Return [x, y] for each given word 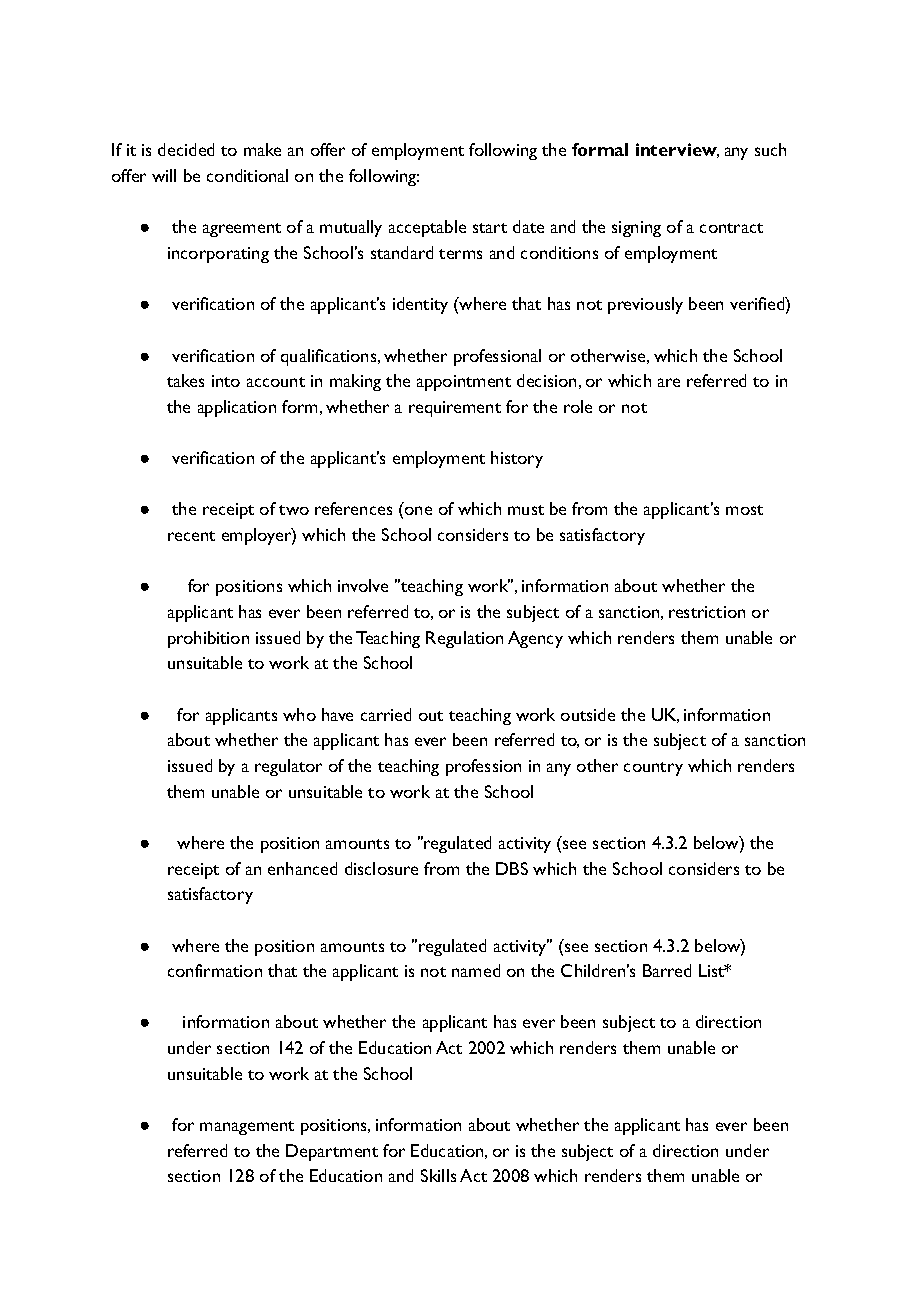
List [713, 970]
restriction [707, 612]
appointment [464, 383]
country [653, 769]
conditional [247, 175]
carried [386, 714]
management [247, 1128]
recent [191, 536]
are [669, 382]
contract [731, 228]
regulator [288, 767]
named [476, 970]
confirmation [215, 970]
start [490, 228]
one [418, 510]
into [226, 381]
